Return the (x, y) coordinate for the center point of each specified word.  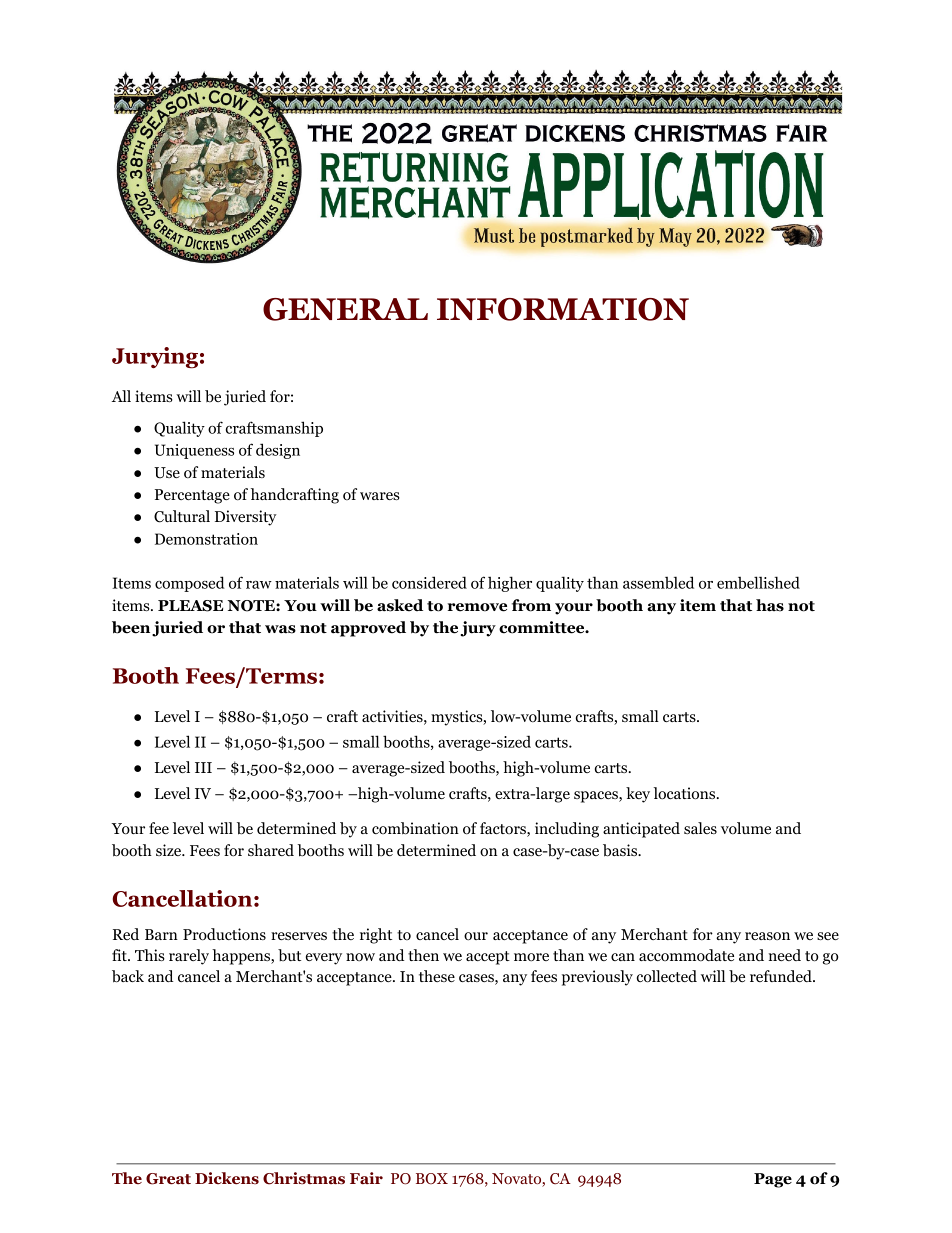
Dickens (227, 1178)
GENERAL (345, 309)
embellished (758, 582)
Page (773, 1180)
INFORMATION (563, 309)
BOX (432, 1178)
